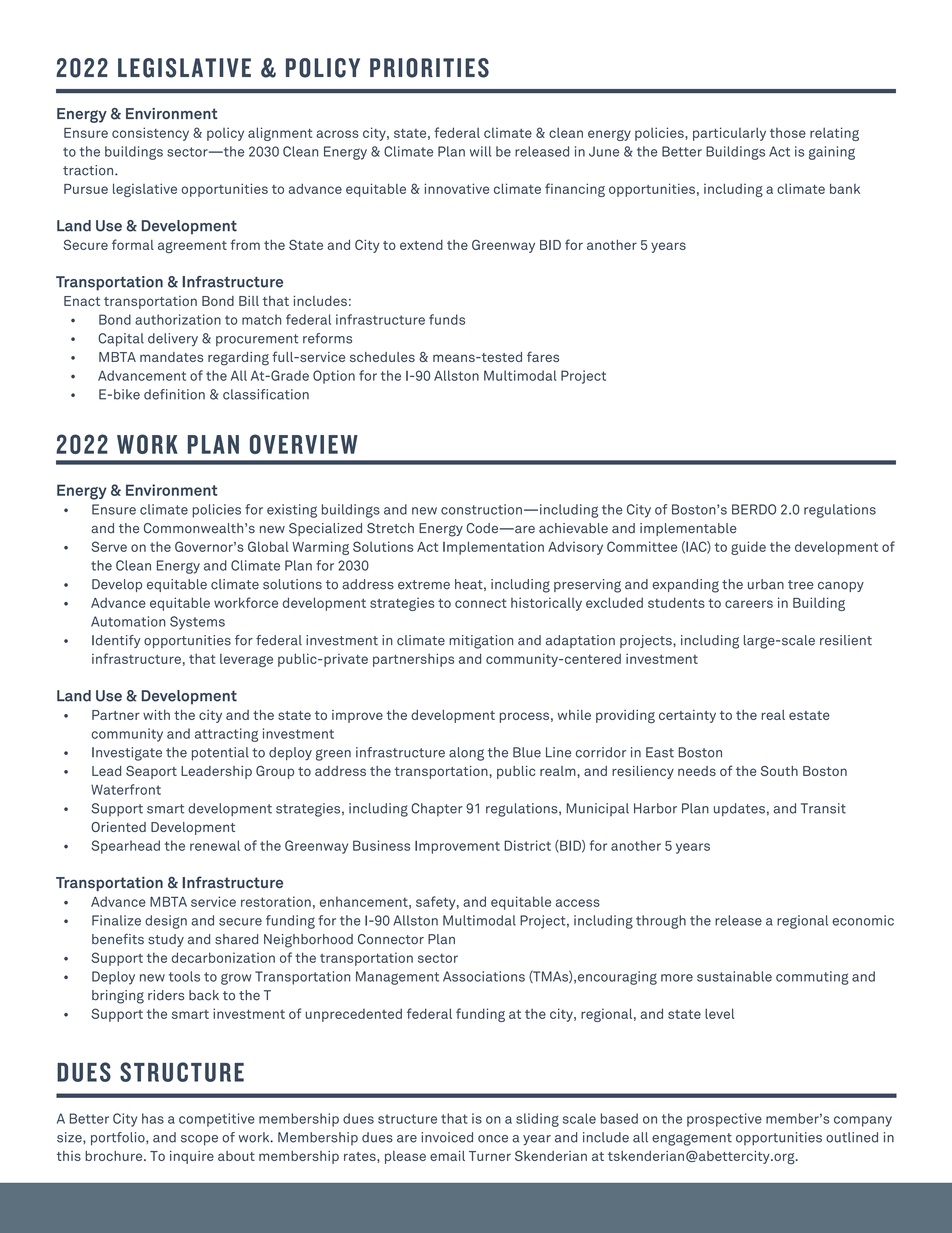 Image resolution: width=952 pixels, height=1233 pixels. Describe the element at coordinates (429, 68) in the image. I see `PRIORITIES` at that location.
